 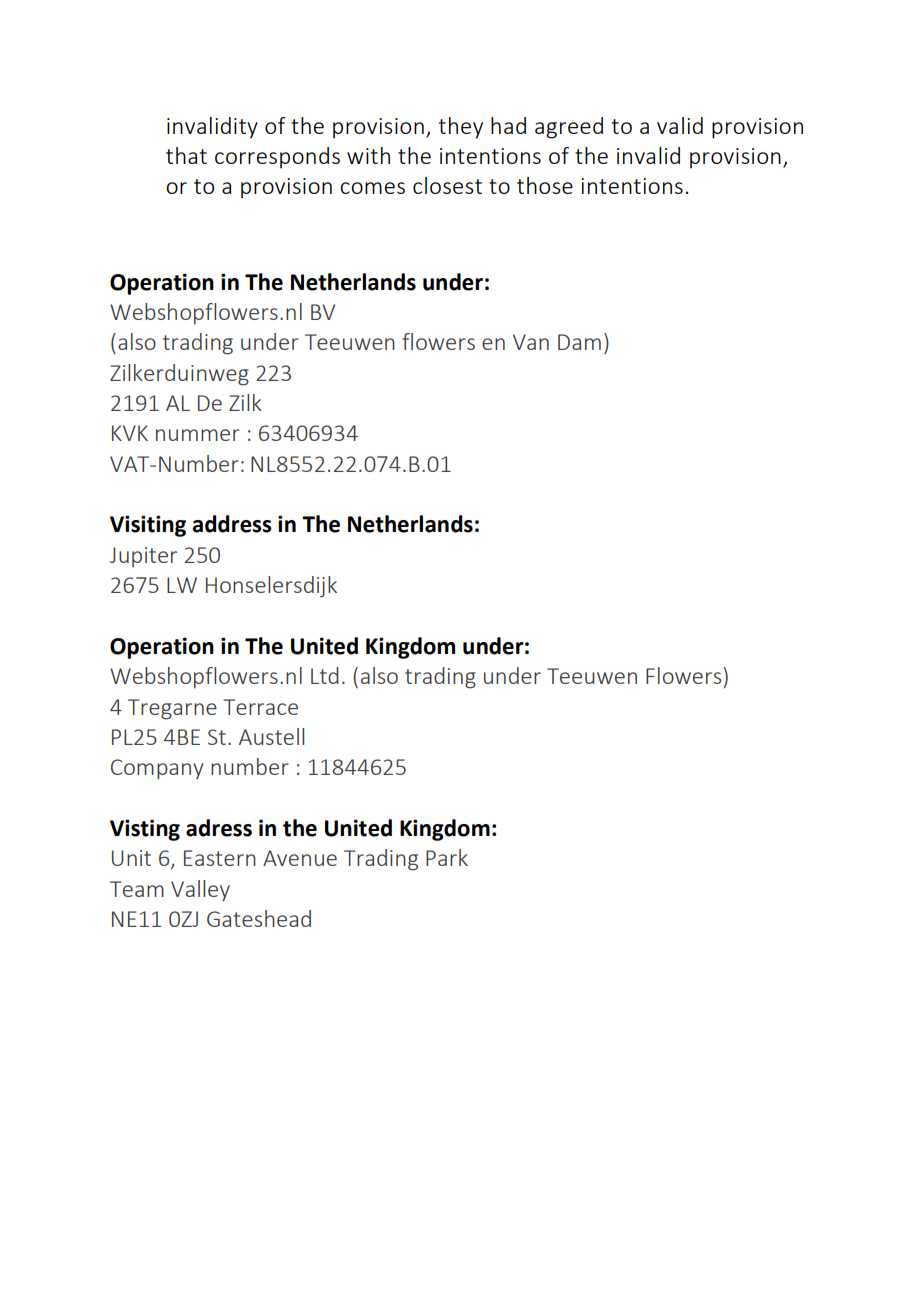 What do you see at coordinates (508, 125) in the screenshot?
I see `had` at bounding box center [508, 125].
